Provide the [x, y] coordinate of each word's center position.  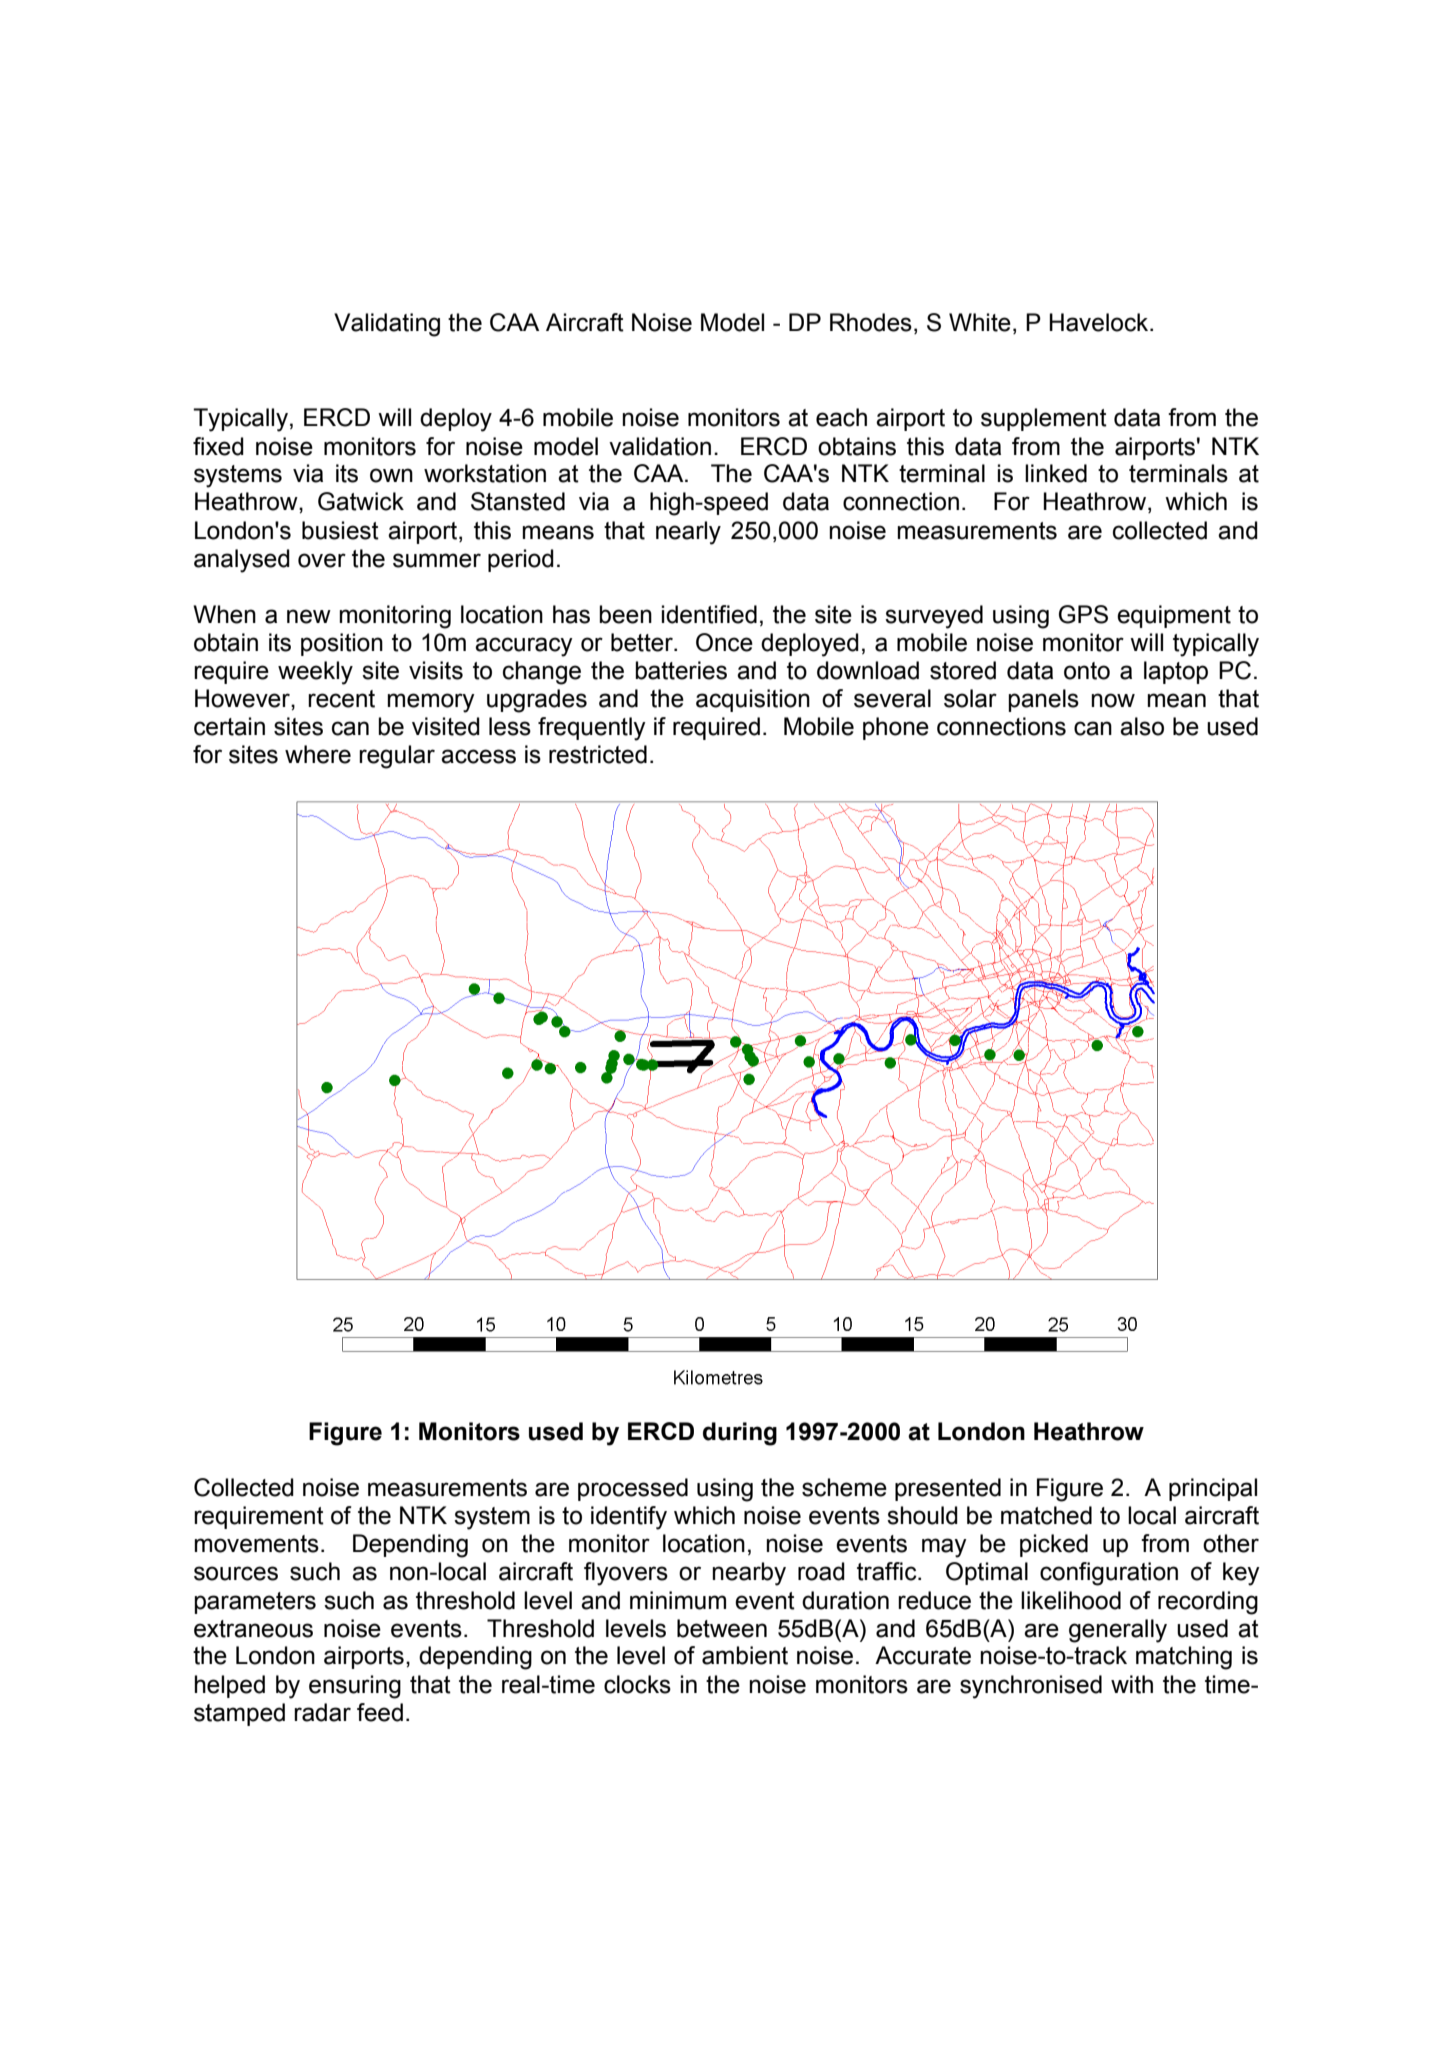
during [740, 1434]
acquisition [753, 700]
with [1132, 1684]
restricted [598, 754]
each [841, 417]
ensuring [355, 1687]
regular [397, 757]
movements [256, 1544]
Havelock [1100, 322]
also [1142, 726]
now [1113, 700]
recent [341, 699]
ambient [745, 1655]
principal [1213, 1489]
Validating [387, 325]
